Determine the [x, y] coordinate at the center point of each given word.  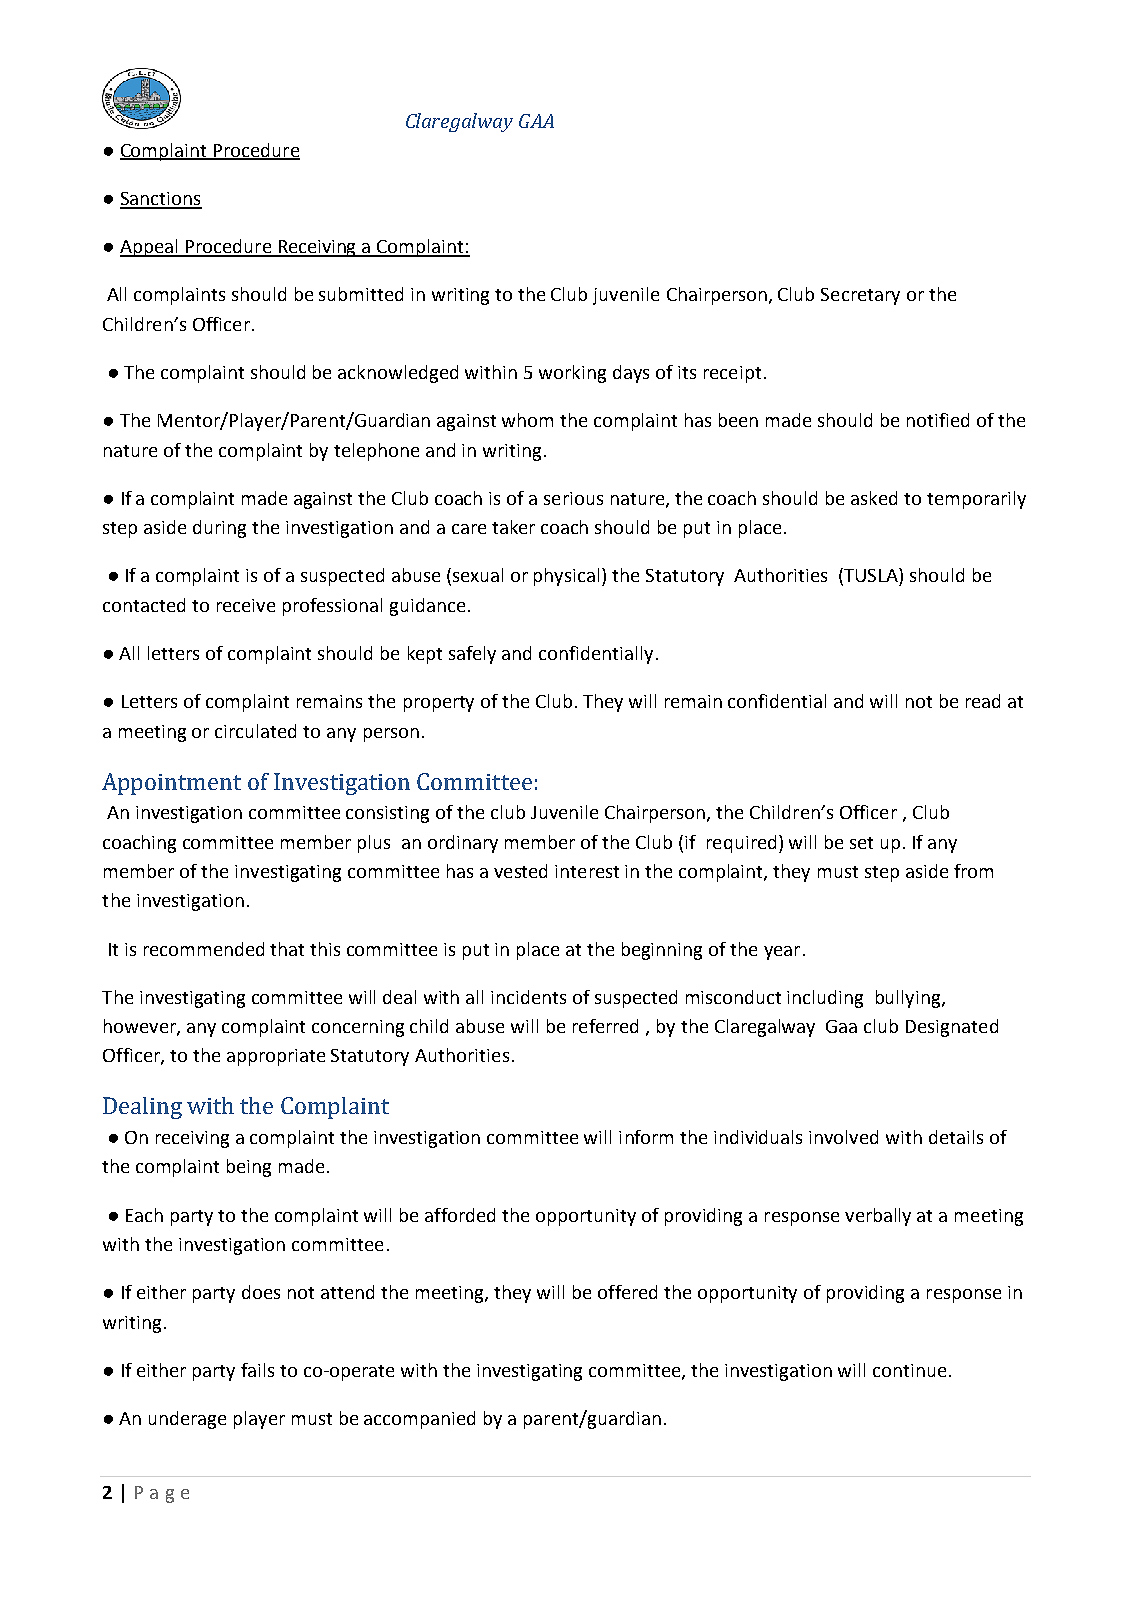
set [861, 843]
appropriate [276, 1057]
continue [909, 1370]
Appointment [171, 784]
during [219, 529]
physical [566, 577]
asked [874, 498]
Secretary [860, 296]
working [572, 374]
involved [843, 1137]
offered [627, 1292]
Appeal [150, 248]
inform [646, 1137]
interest [587, 871]
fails [257, 1370]
